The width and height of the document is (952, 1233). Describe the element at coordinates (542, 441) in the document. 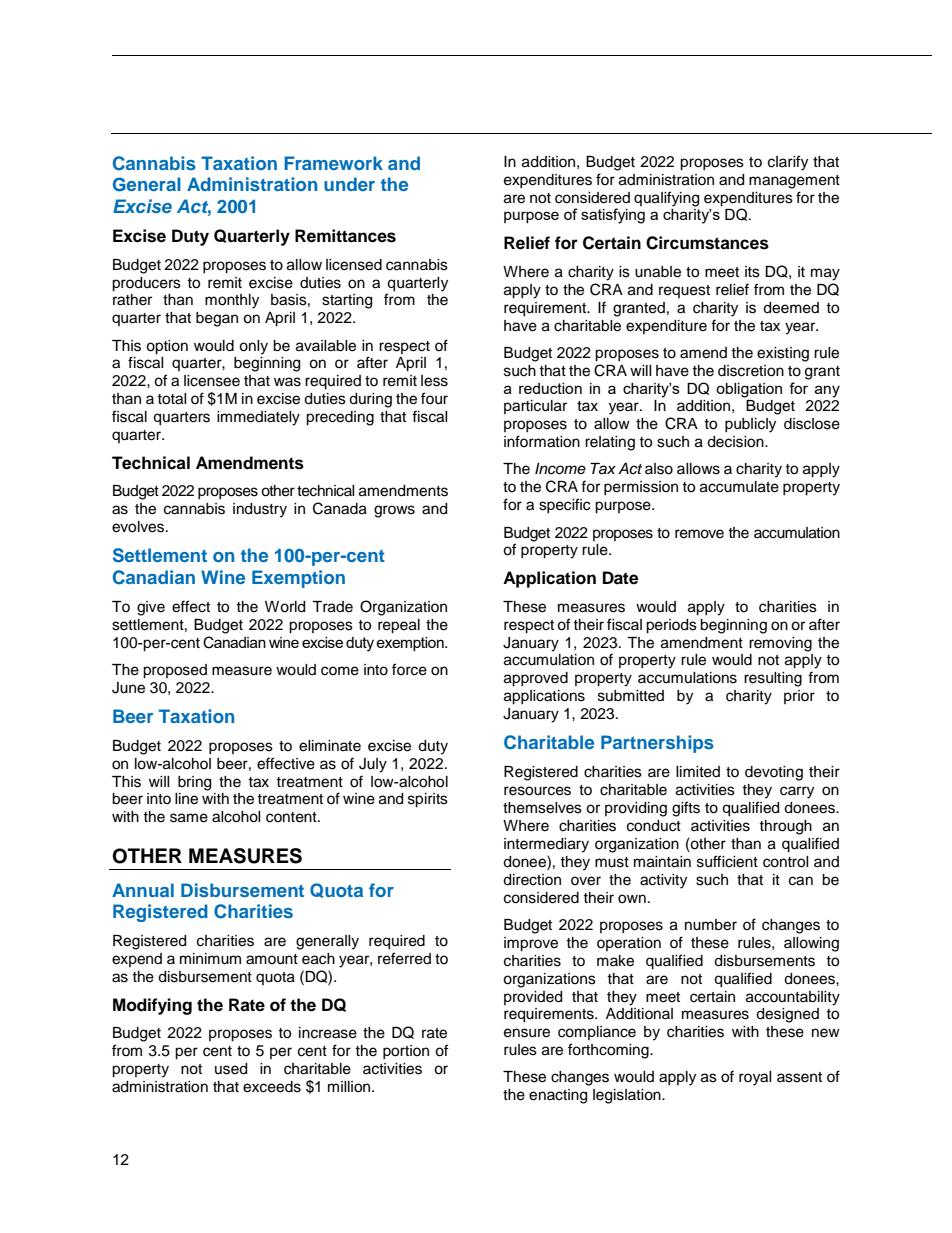

I see `information` at that location.
